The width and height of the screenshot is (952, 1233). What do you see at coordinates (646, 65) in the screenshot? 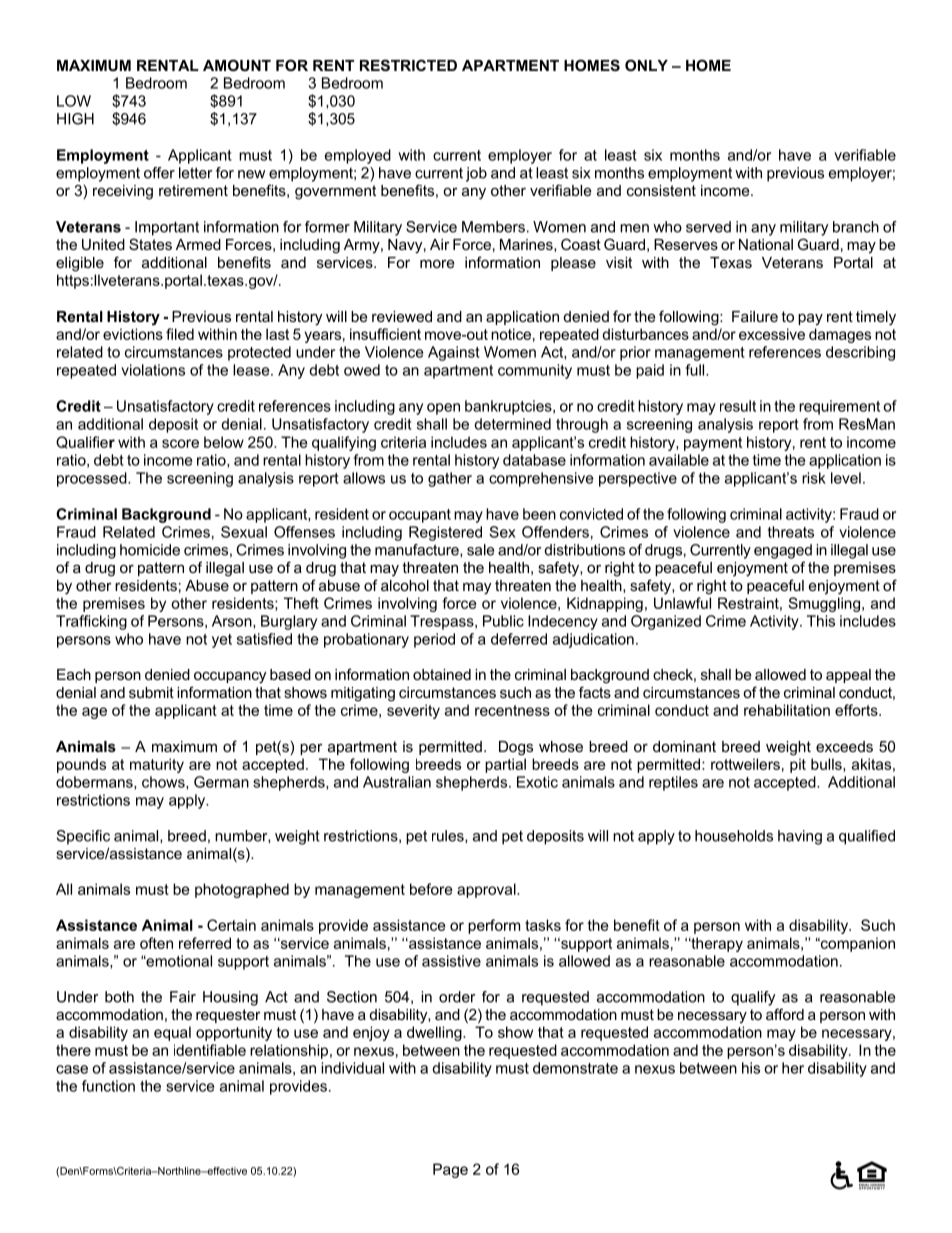
I see `ONLY` at bounding box center [646, 65].
